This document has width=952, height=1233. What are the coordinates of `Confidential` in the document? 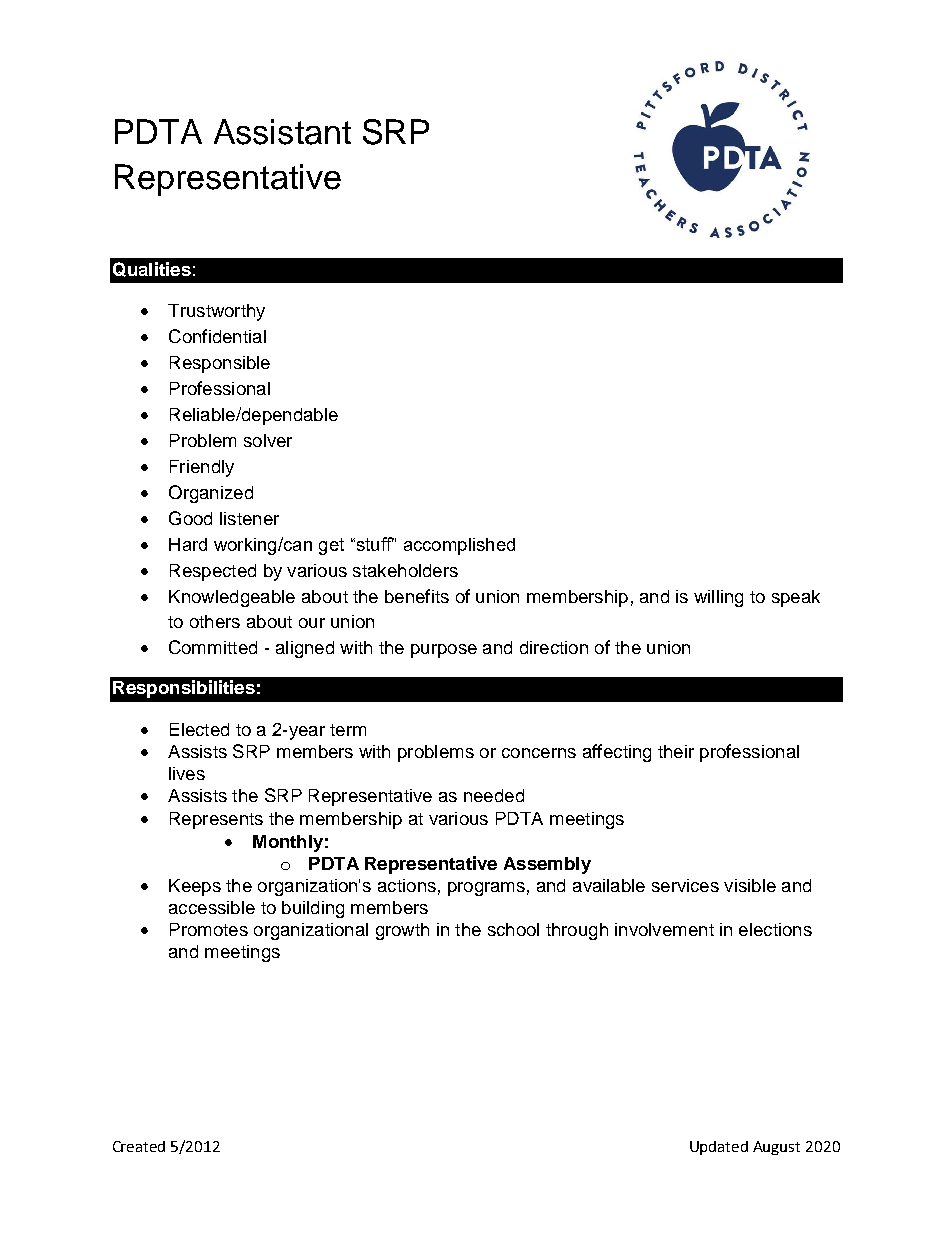 It's located at (217, 336).
